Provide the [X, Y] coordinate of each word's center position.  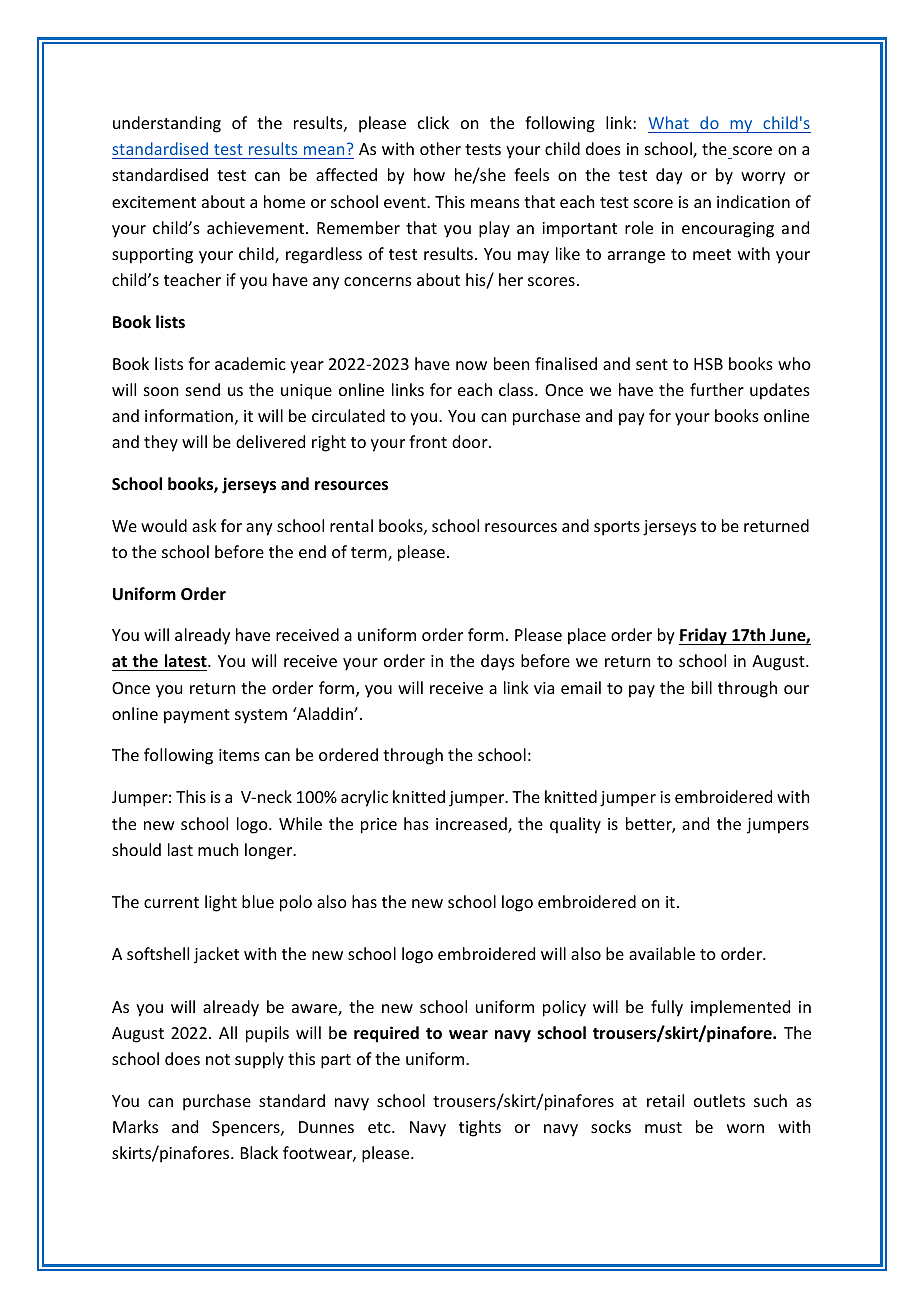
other [440, 148]
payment [197, 716]
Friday [704, 636]
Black [259, 1152]
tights [480, 1128]
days [498, 662]
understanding [167, 124]
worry [763, 178]
